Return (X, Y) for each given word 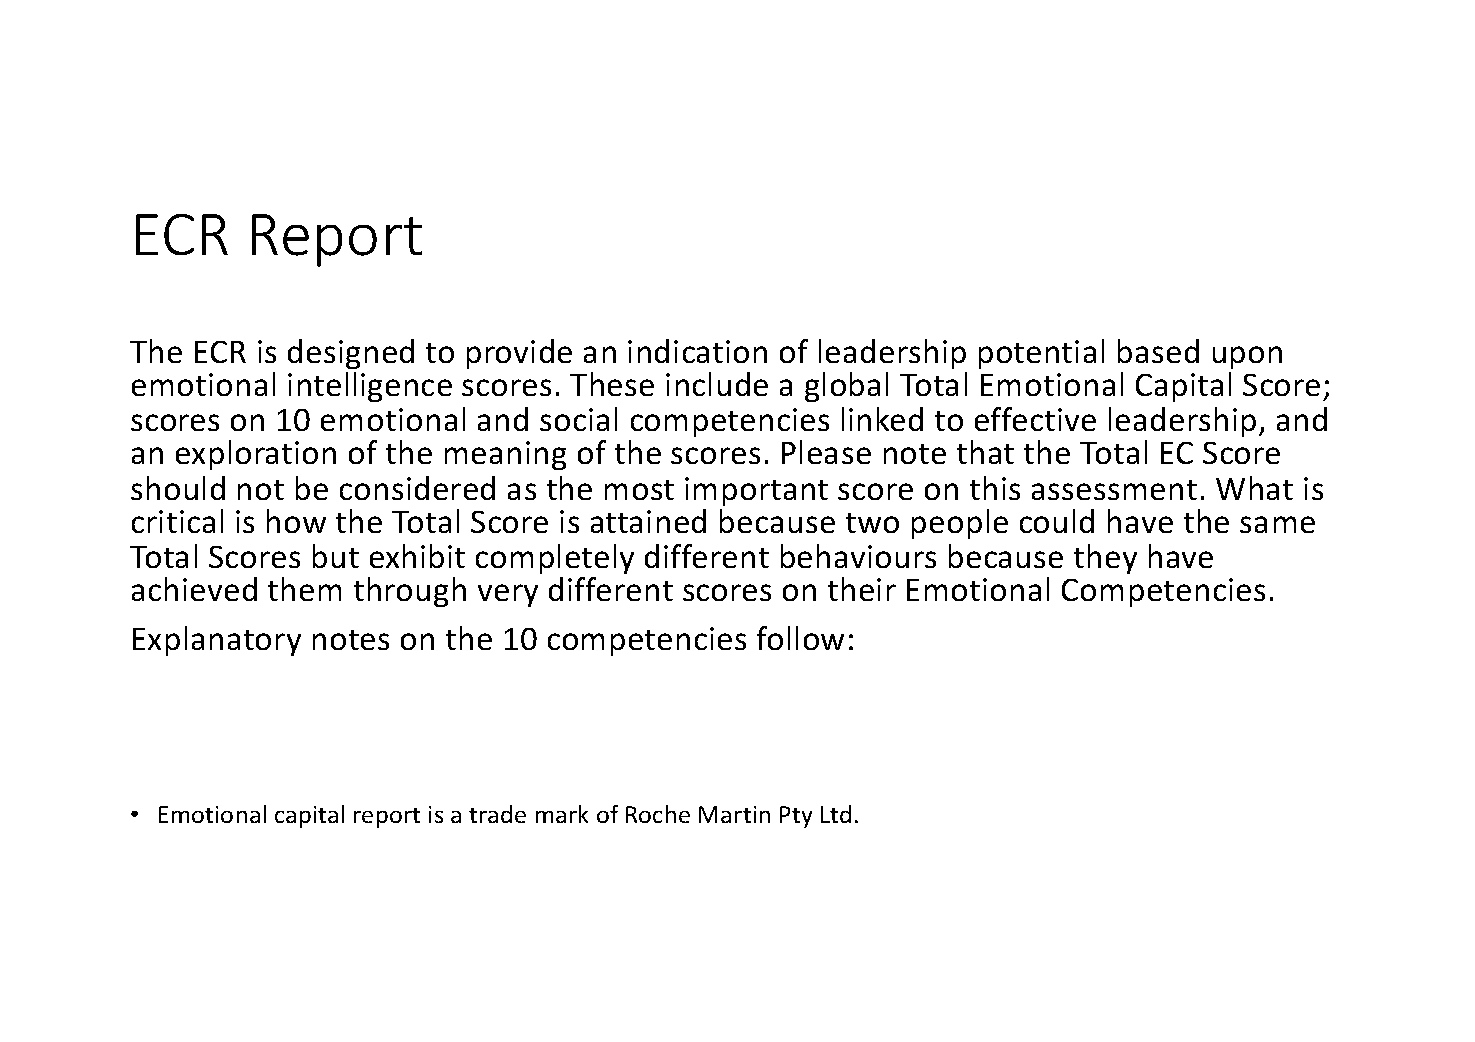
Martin (734, 814)
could (1057, 521)
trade (497, 814)
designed (351, 354)
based (1158, 351)
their (862, 589)
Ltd (836, 814)
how (296, 521)
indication (697, 351)
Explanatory (217, 641)
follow (800, 638)
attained (648, 521)
